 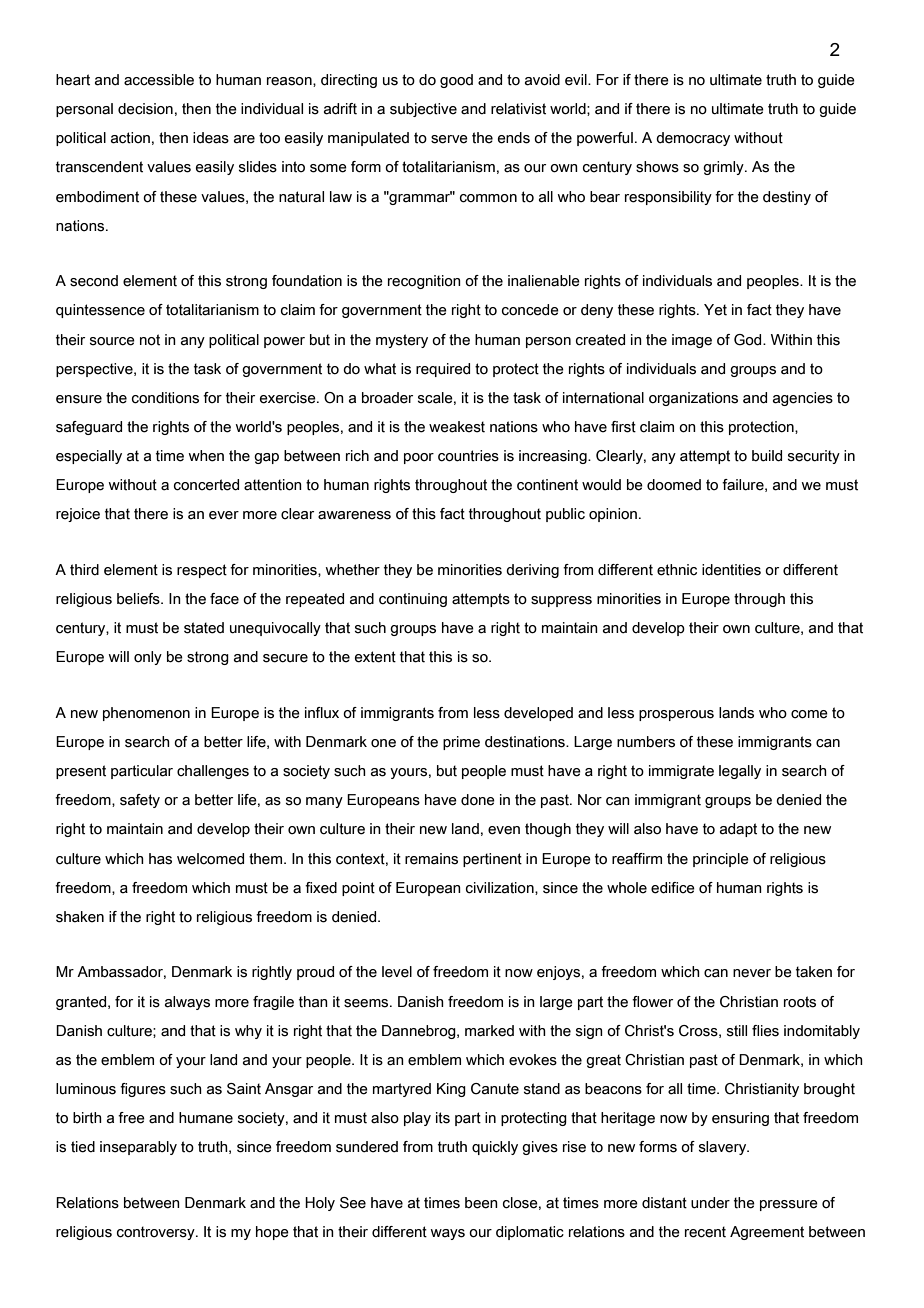 What do you see at coordinates (481, 1203) in the screenshot?
I see `been` at bounding box center [481, 1203].
